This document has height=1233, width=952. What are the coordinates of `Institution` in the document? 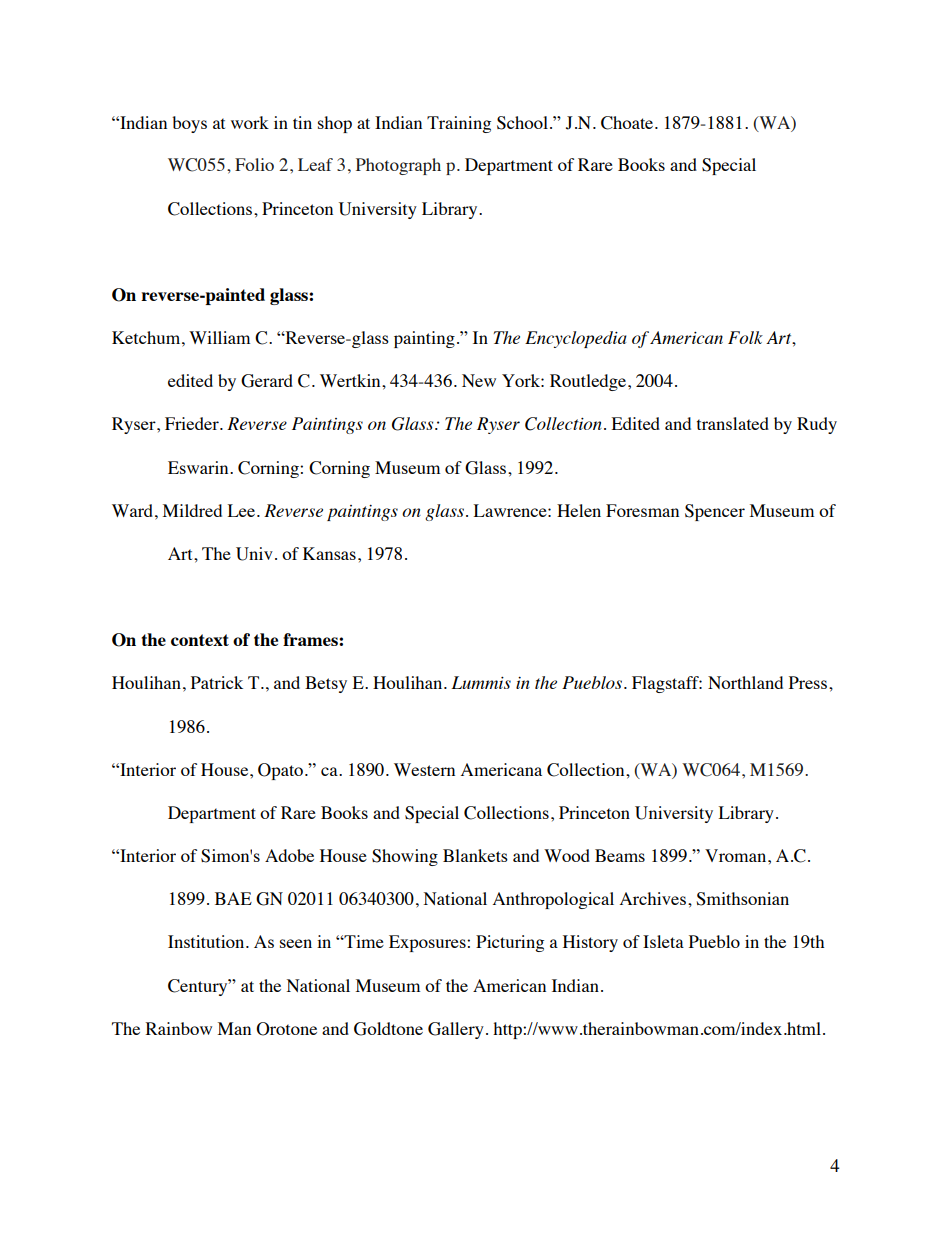 It's located at (207, 941).
